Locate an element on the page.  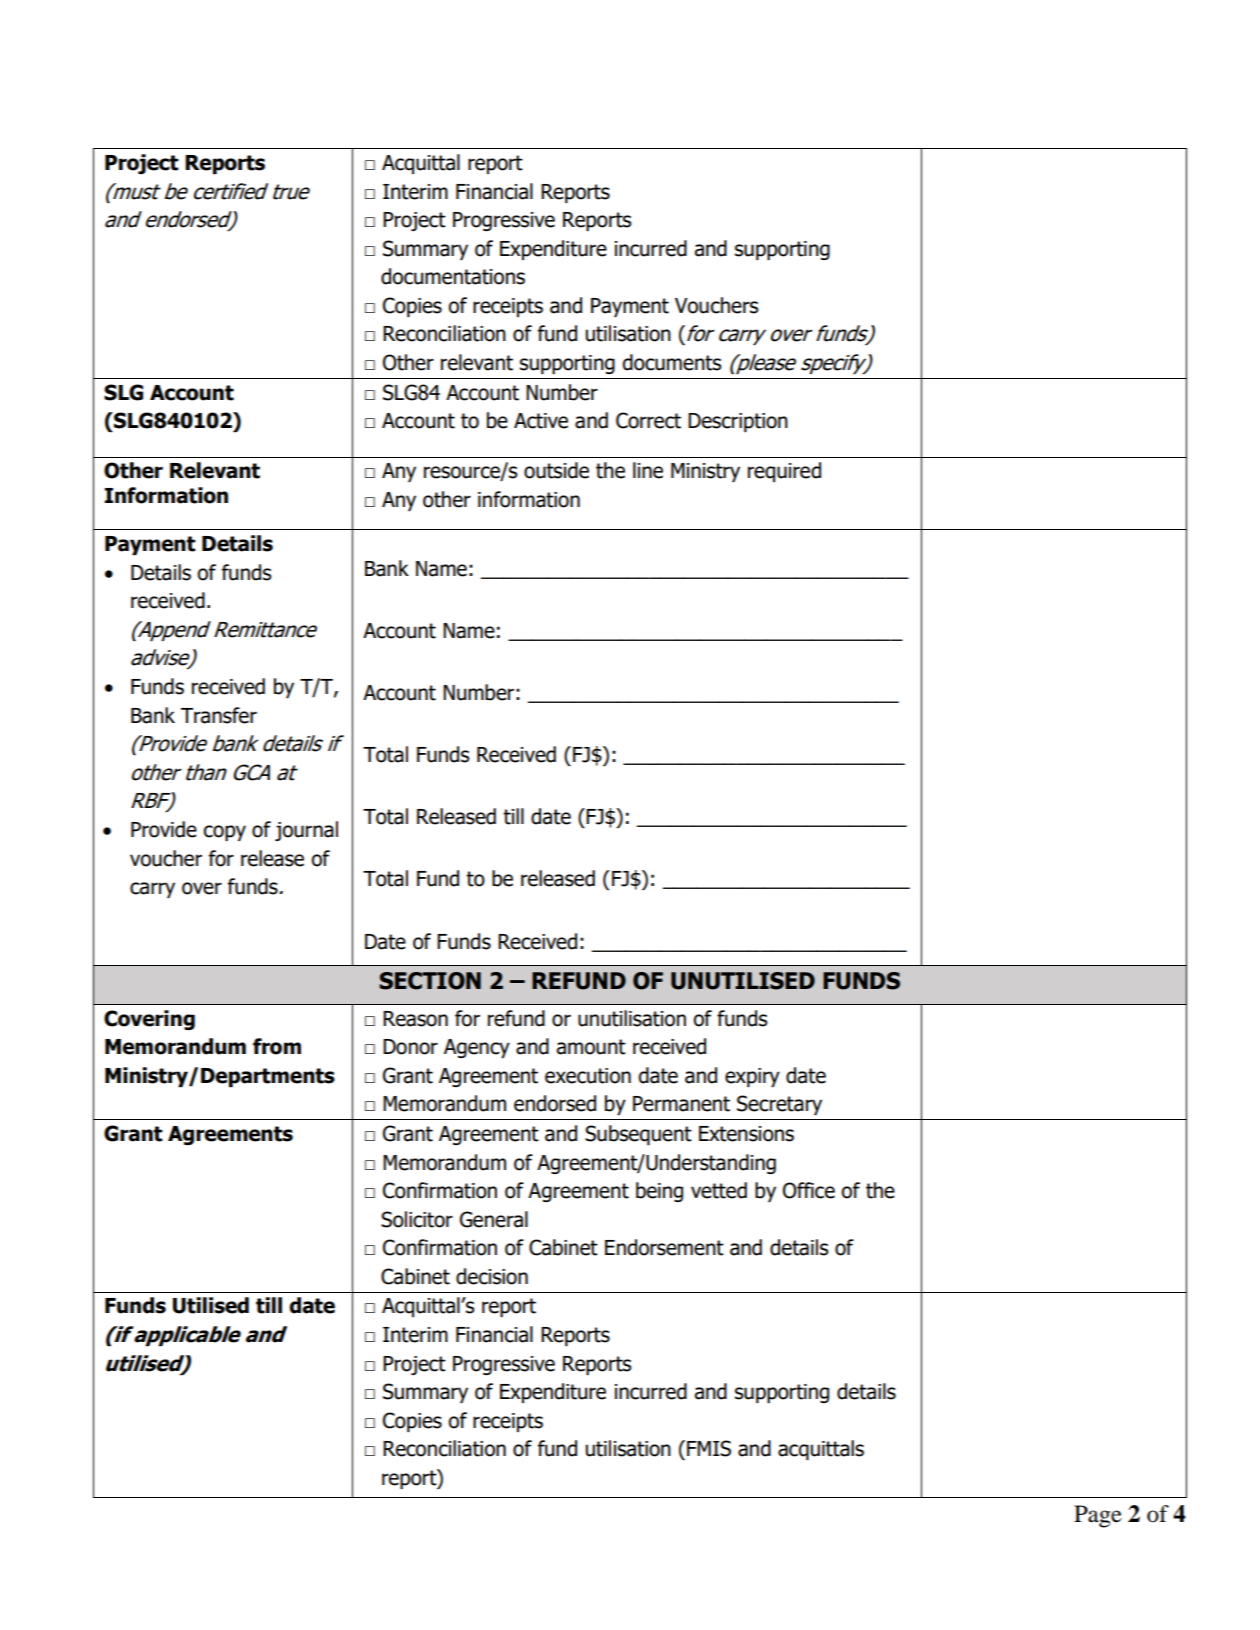
Office is located at coordinates (809, 1190).
